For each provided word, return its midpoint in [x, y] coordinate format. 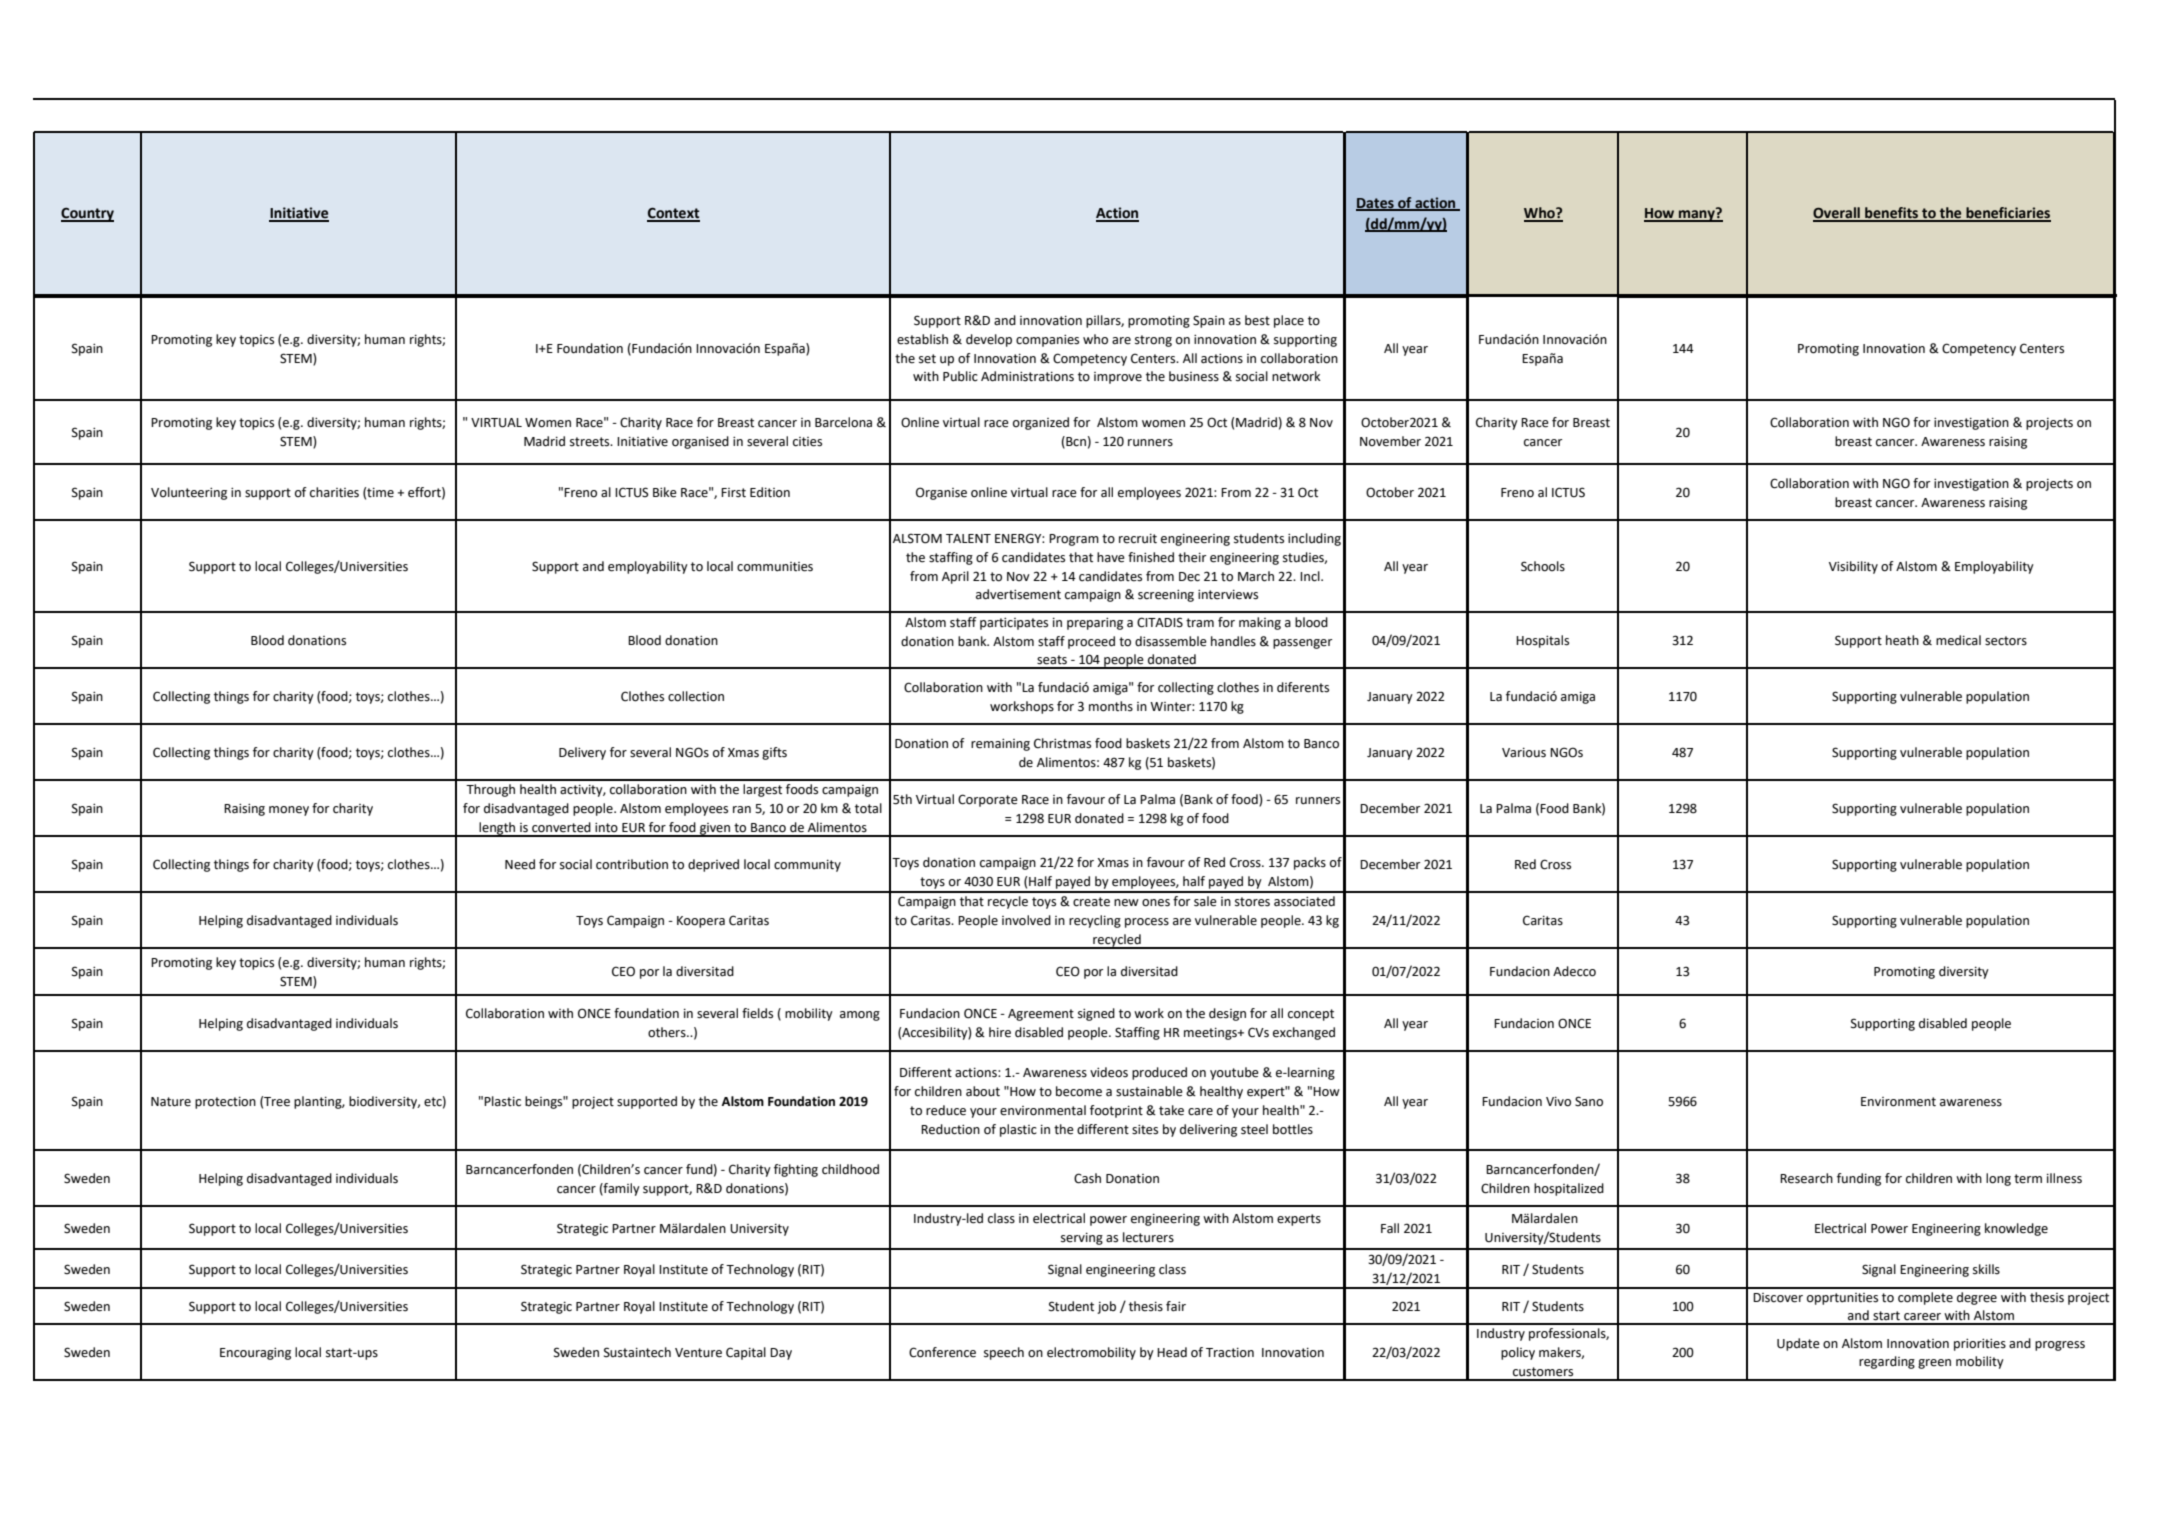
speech [1004, 1353]
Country [87, 215]
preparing [1095, 624]
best [1257, 320]
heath [1902, 640]
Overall [1837, 214]
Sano [1589, 1101]
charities [334, 492]
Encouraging [255, 1354]
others [668, 1032]
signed [1096, 1014]
